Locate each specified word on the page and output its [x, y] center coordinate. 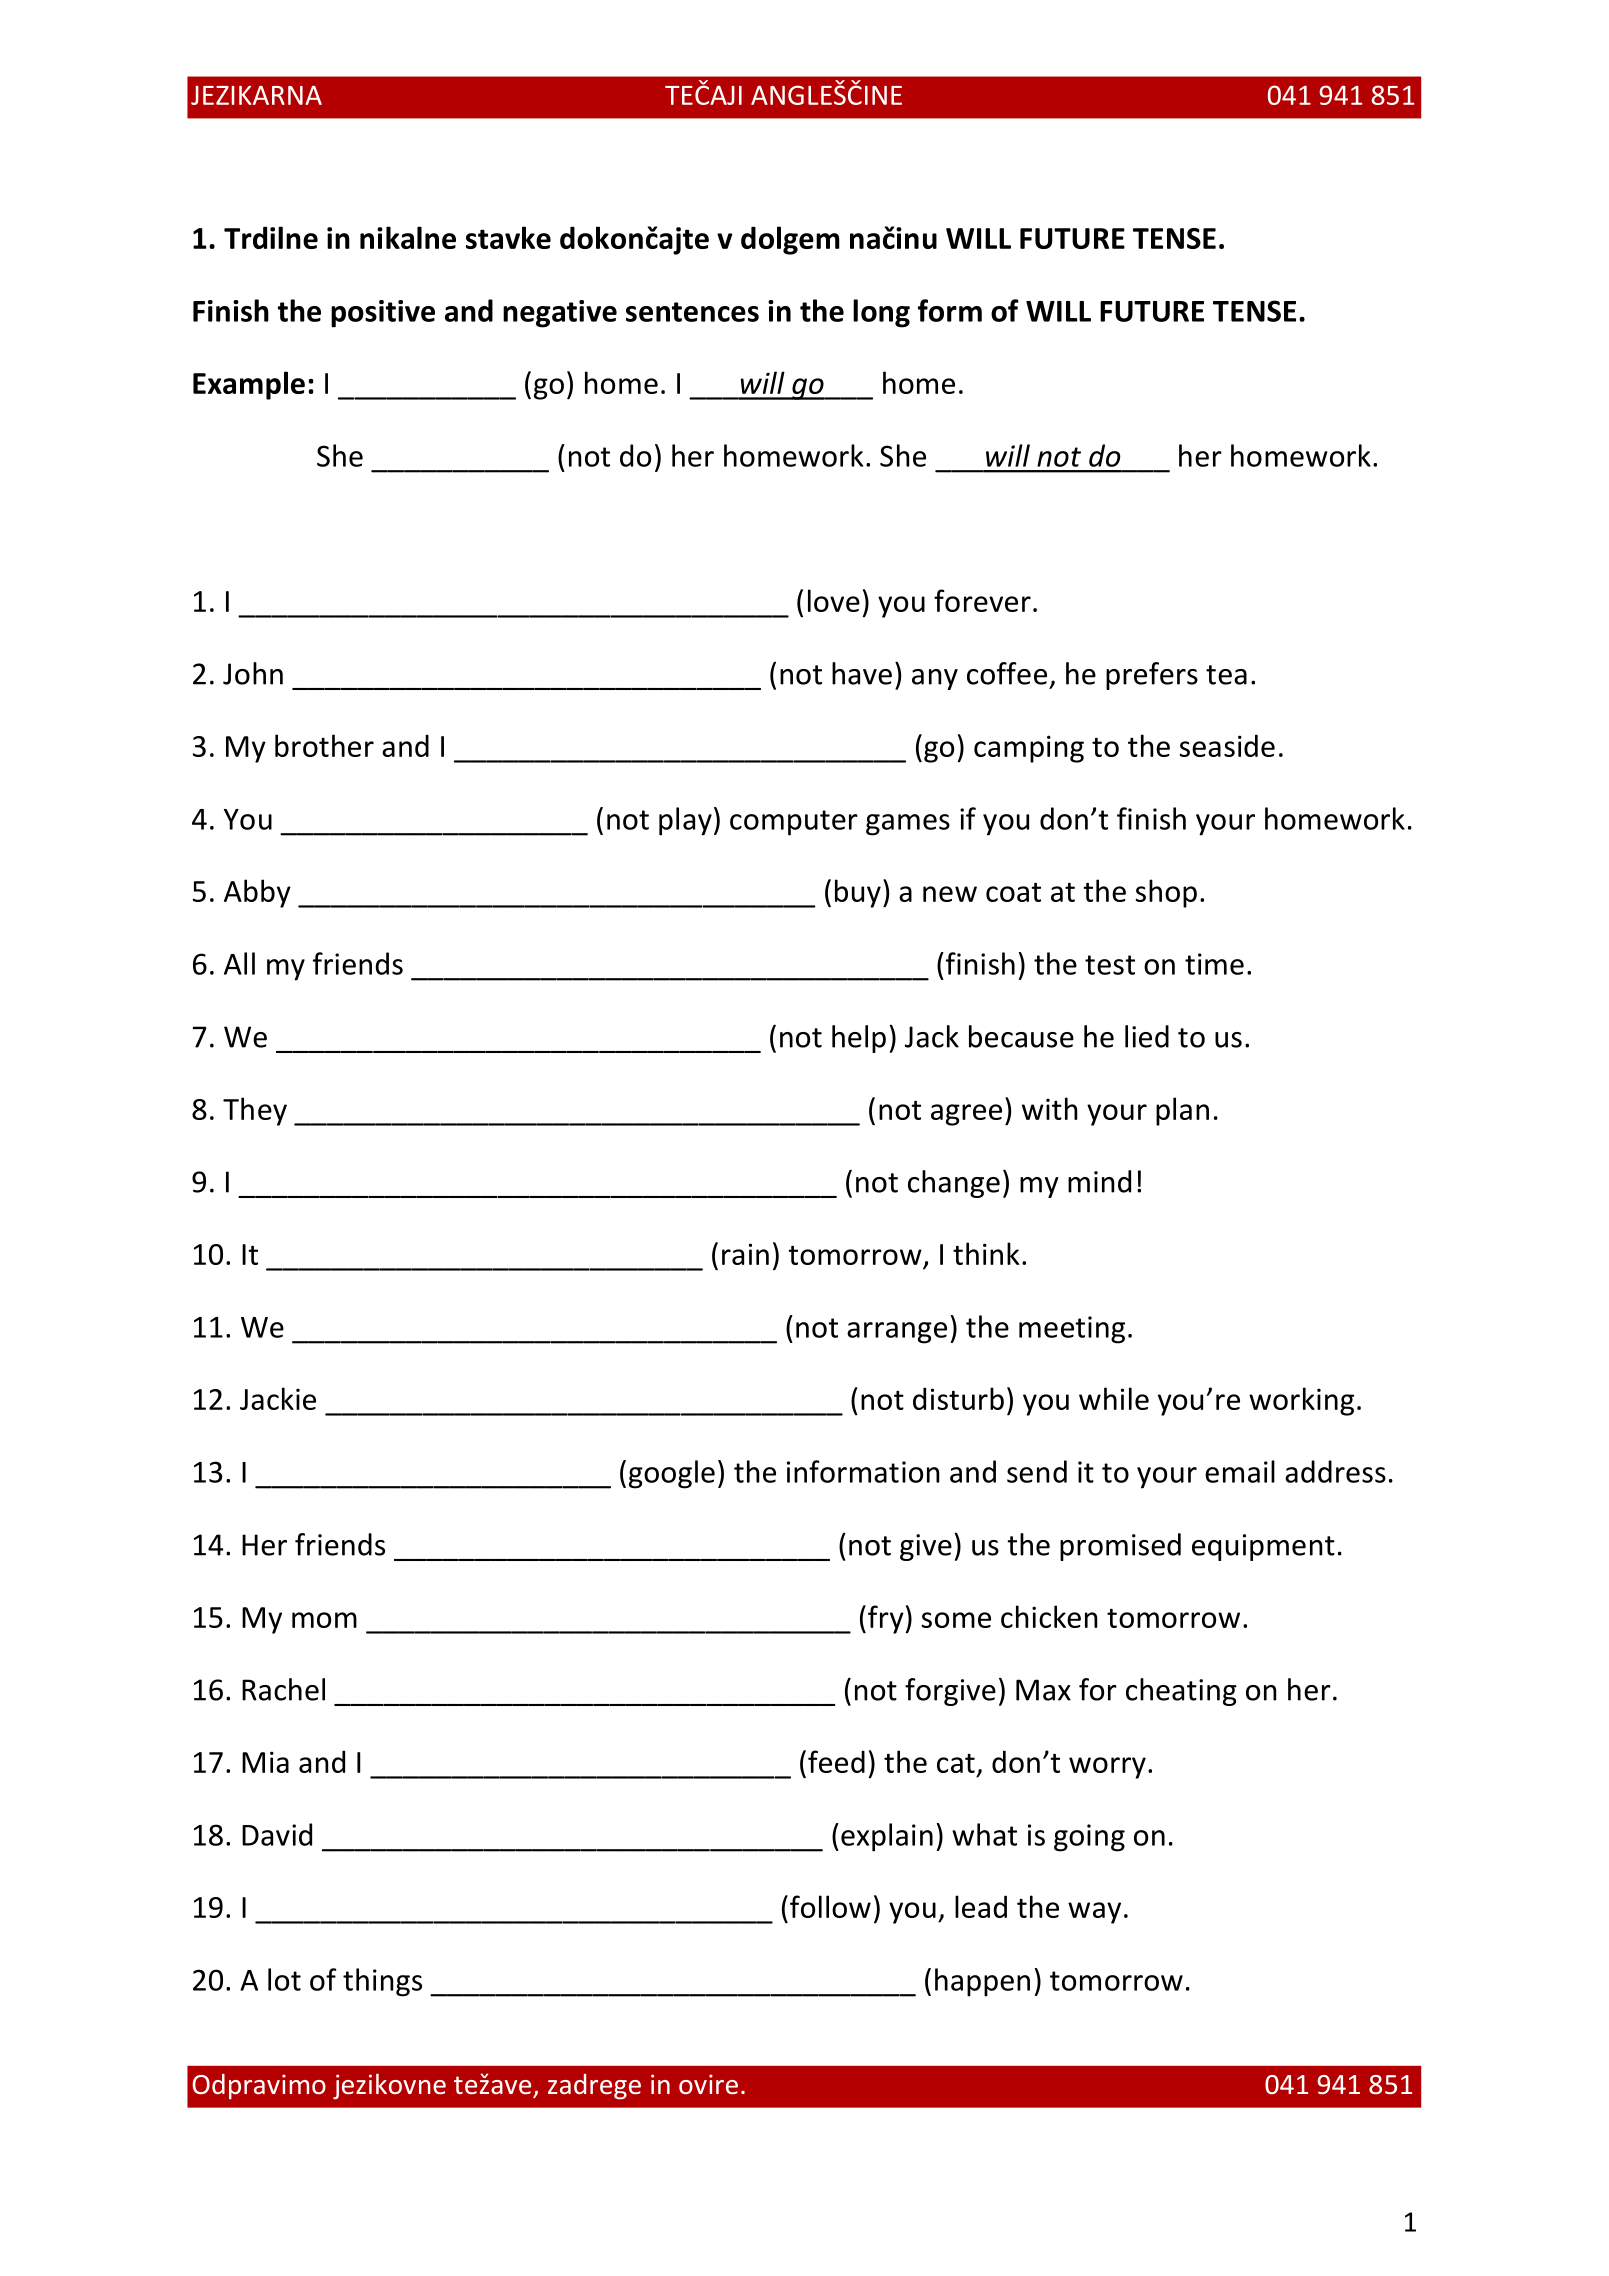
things [382, 1982]
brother [324, 745]
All [239, 963]
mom [324, 1620]
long [881, 313]
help [859, 1039]
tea [1226, 675]
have [862, 673]
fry [887, 1619]
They [255, 1111]
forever [982, 600]
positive [383, 314]
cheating [1181, 1692]
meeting [1072, 1330]
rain [745, 1254]
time [1214, 964]
